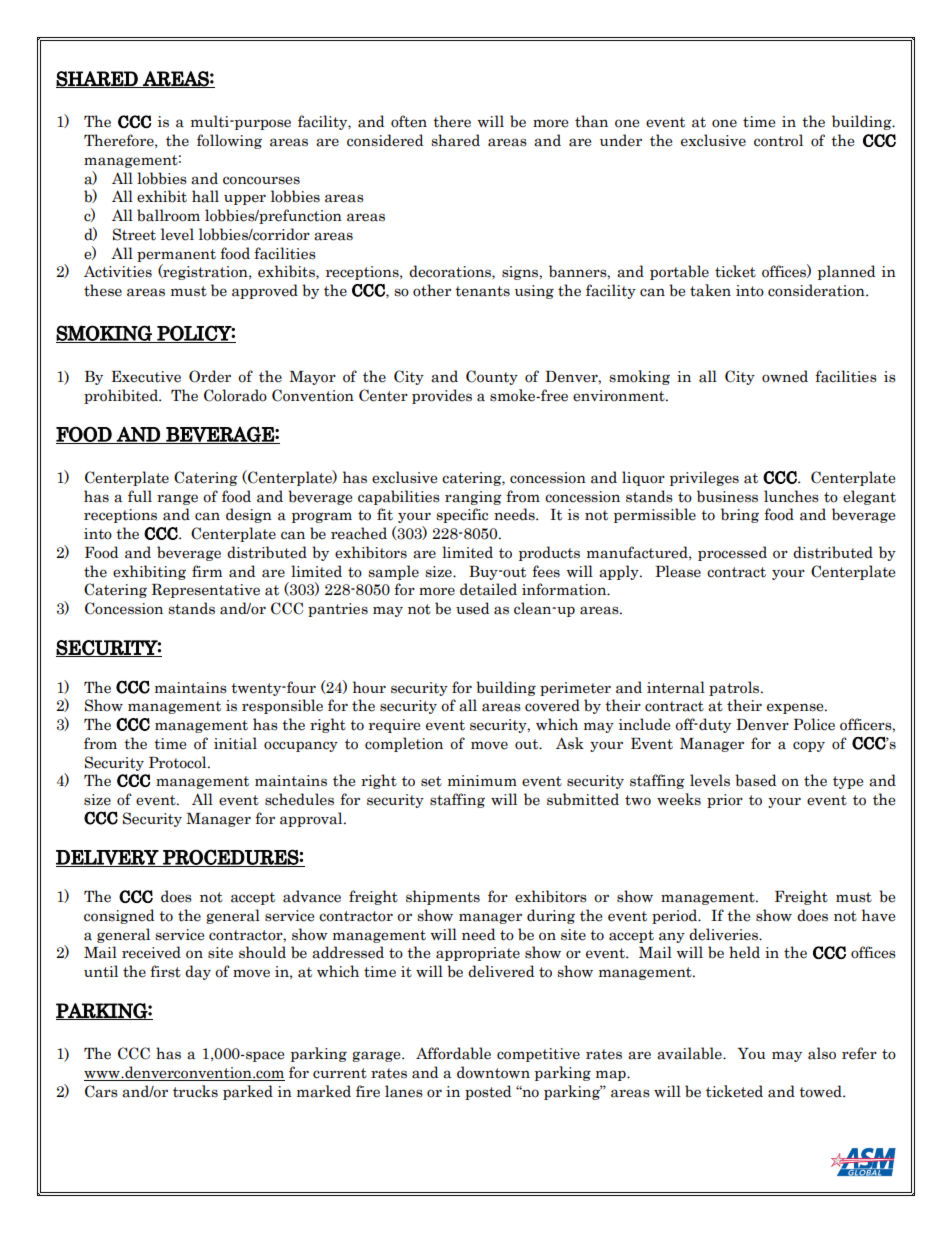 The width and height of the page is (952, 1233). Describe the element at coordinates (724, 934) in the page. I see `deliveries` at that location.
